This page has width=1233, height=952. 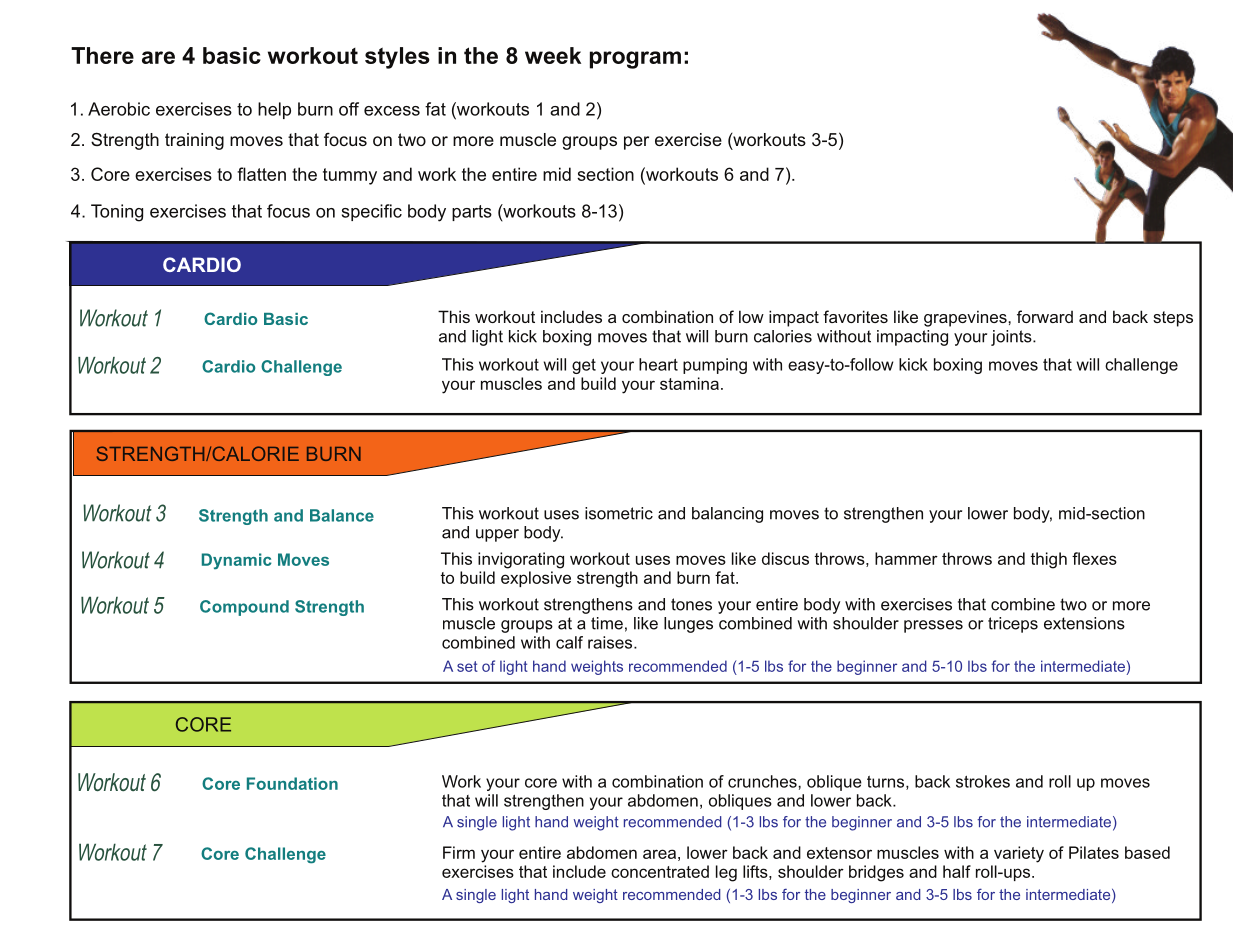 What do you see at coordinates (1045, 316) in the page?
I see `forward` at bounding box center [1045, 316].
